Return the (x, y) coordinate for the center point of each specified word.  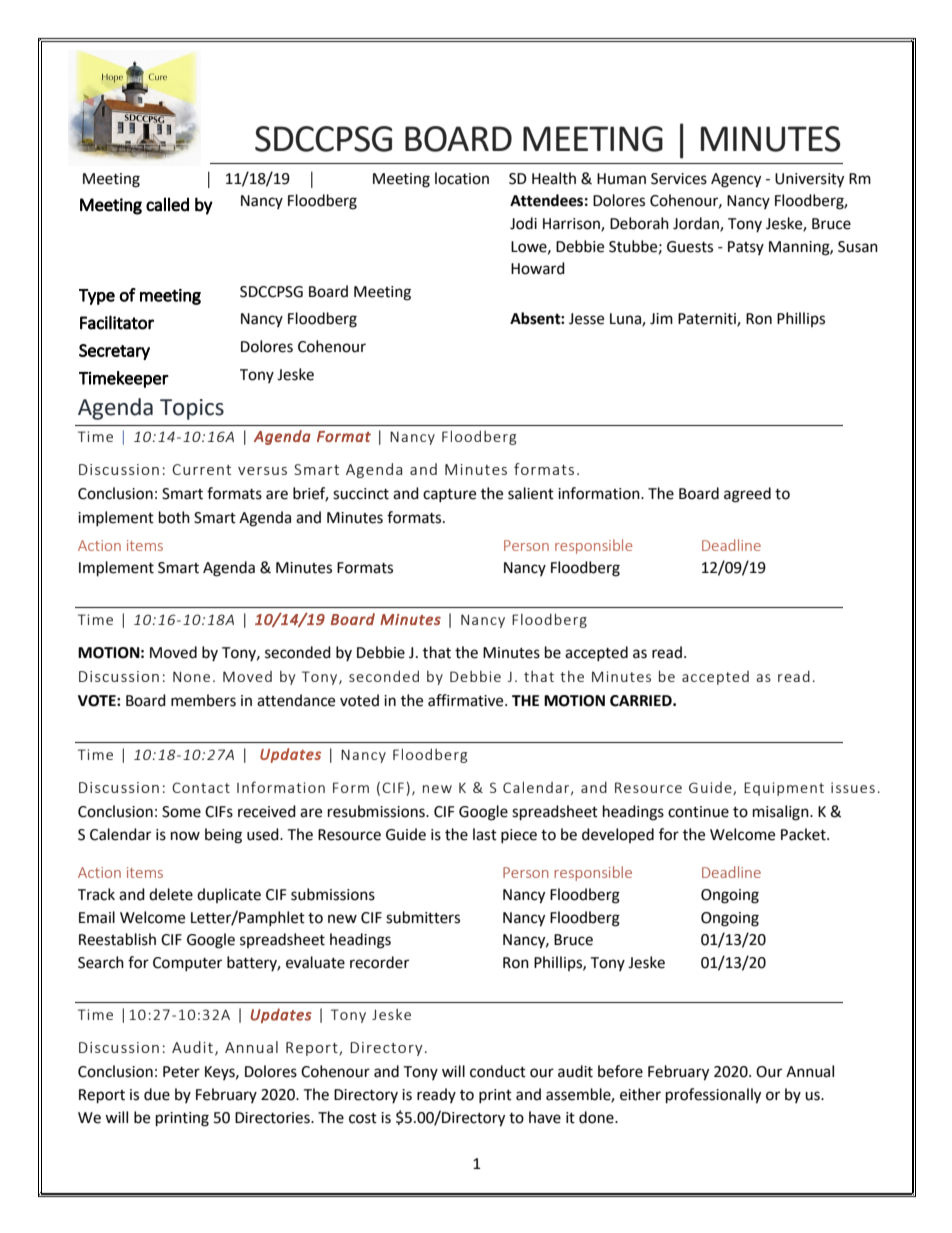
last (485, 834)
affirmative (467, 700)
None (191, 676)
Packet (804, 834)
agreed (747, 495)
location (462, 178)
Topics (192, 409)
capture (449, 495)
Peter (181, 1072)
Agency (736, 180)
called (167, 204)
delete (171, 894)
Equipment (784, 789)
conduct (498, 1071)
